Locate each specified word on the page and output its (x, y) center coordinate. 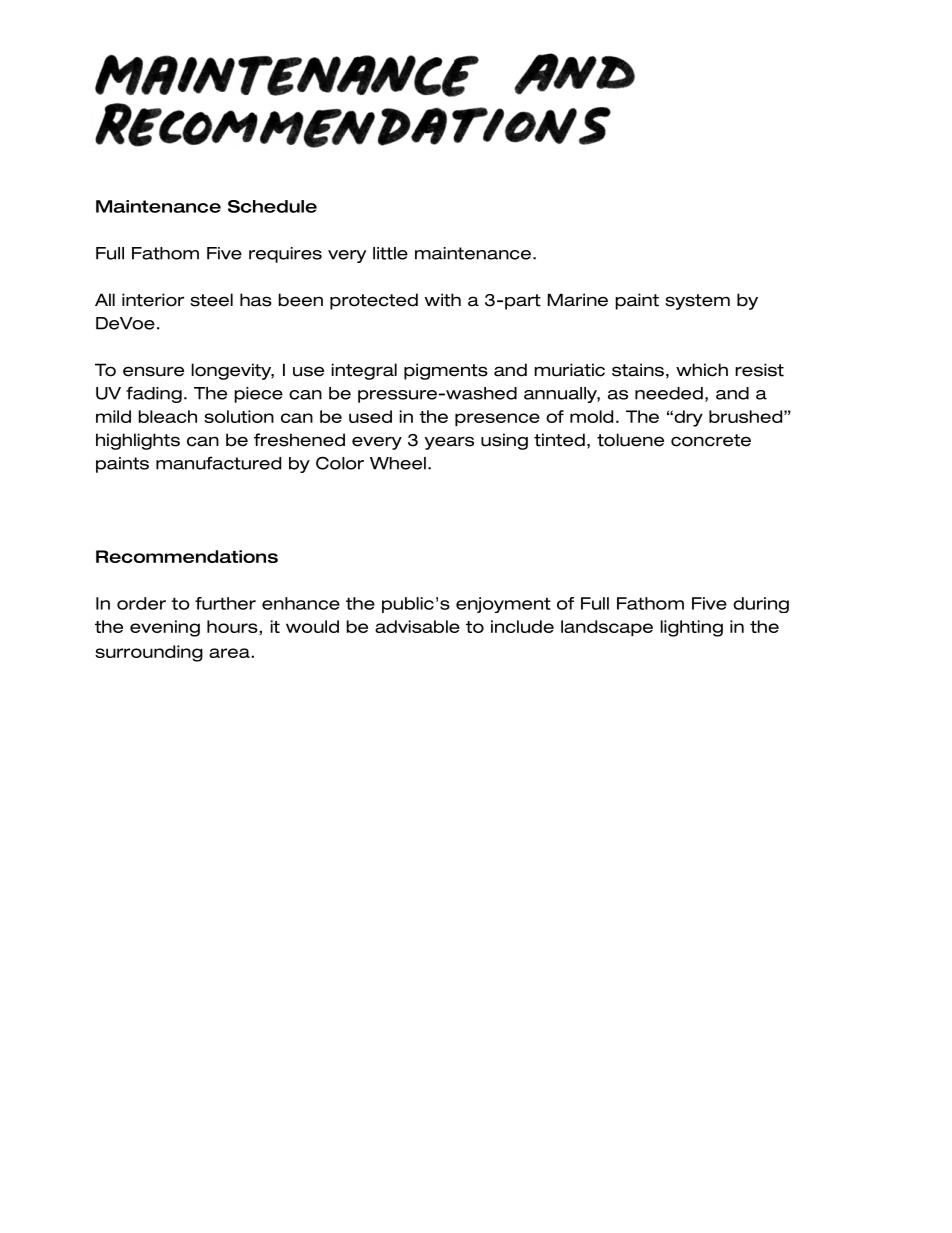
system (697, 302)
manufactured (218, 463)
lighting (691, 628)
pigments (446, 371)
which (702, 370)
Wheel (398, 463)
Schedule (272, 206)
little (390, 253)
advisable (417, 626)
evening (165, 628)
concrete (711, 440)
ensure (153, 371)
